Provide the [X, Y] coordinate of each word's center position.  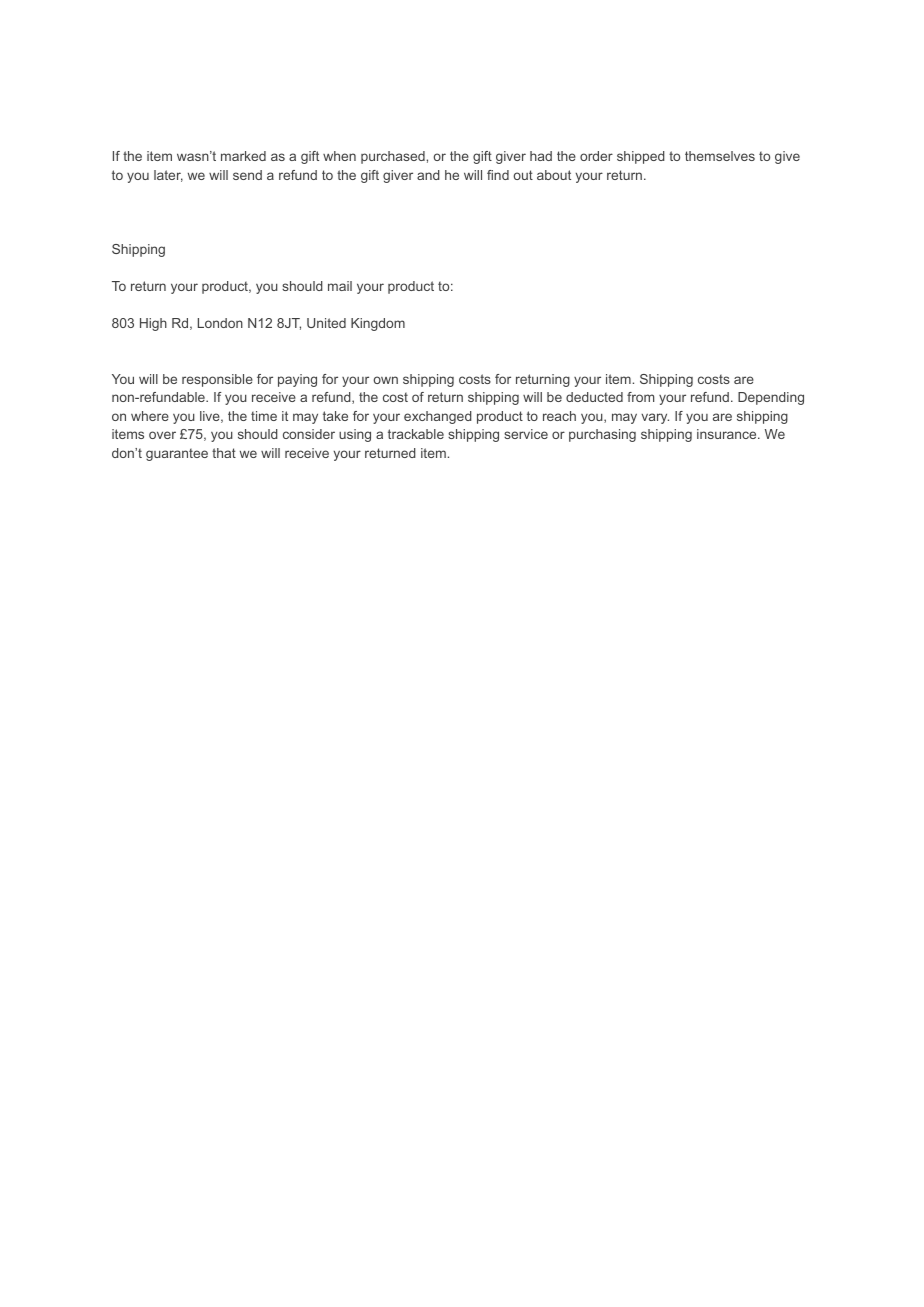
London [220, 323]
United [326, 323]
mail [340, 286]
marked [243, 156]
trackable [416, 434]
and [428, 175]
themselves [720, 156]
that [224, 453]
